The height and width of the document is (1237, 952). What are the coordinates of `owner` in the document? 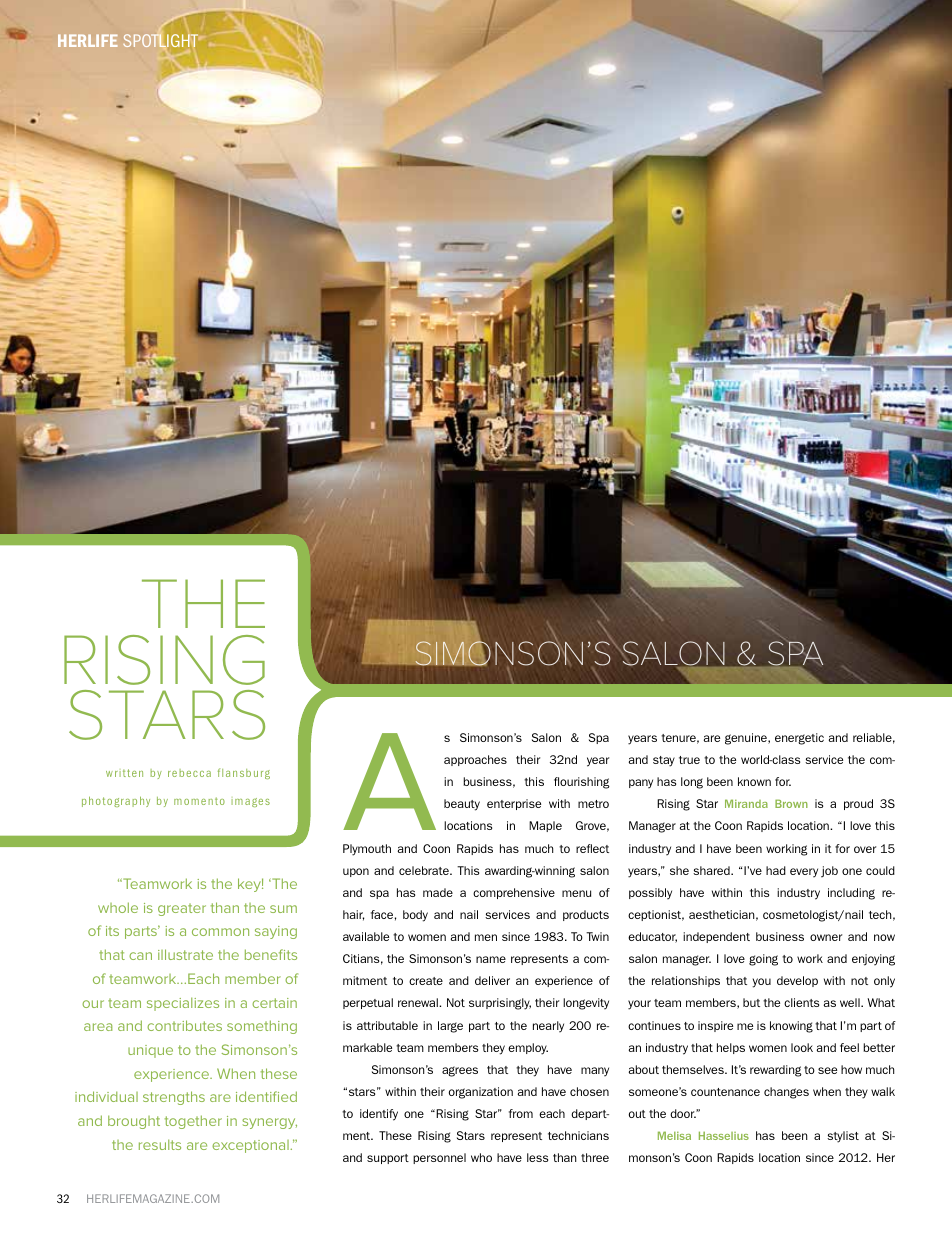 It's located at (826, 937).
